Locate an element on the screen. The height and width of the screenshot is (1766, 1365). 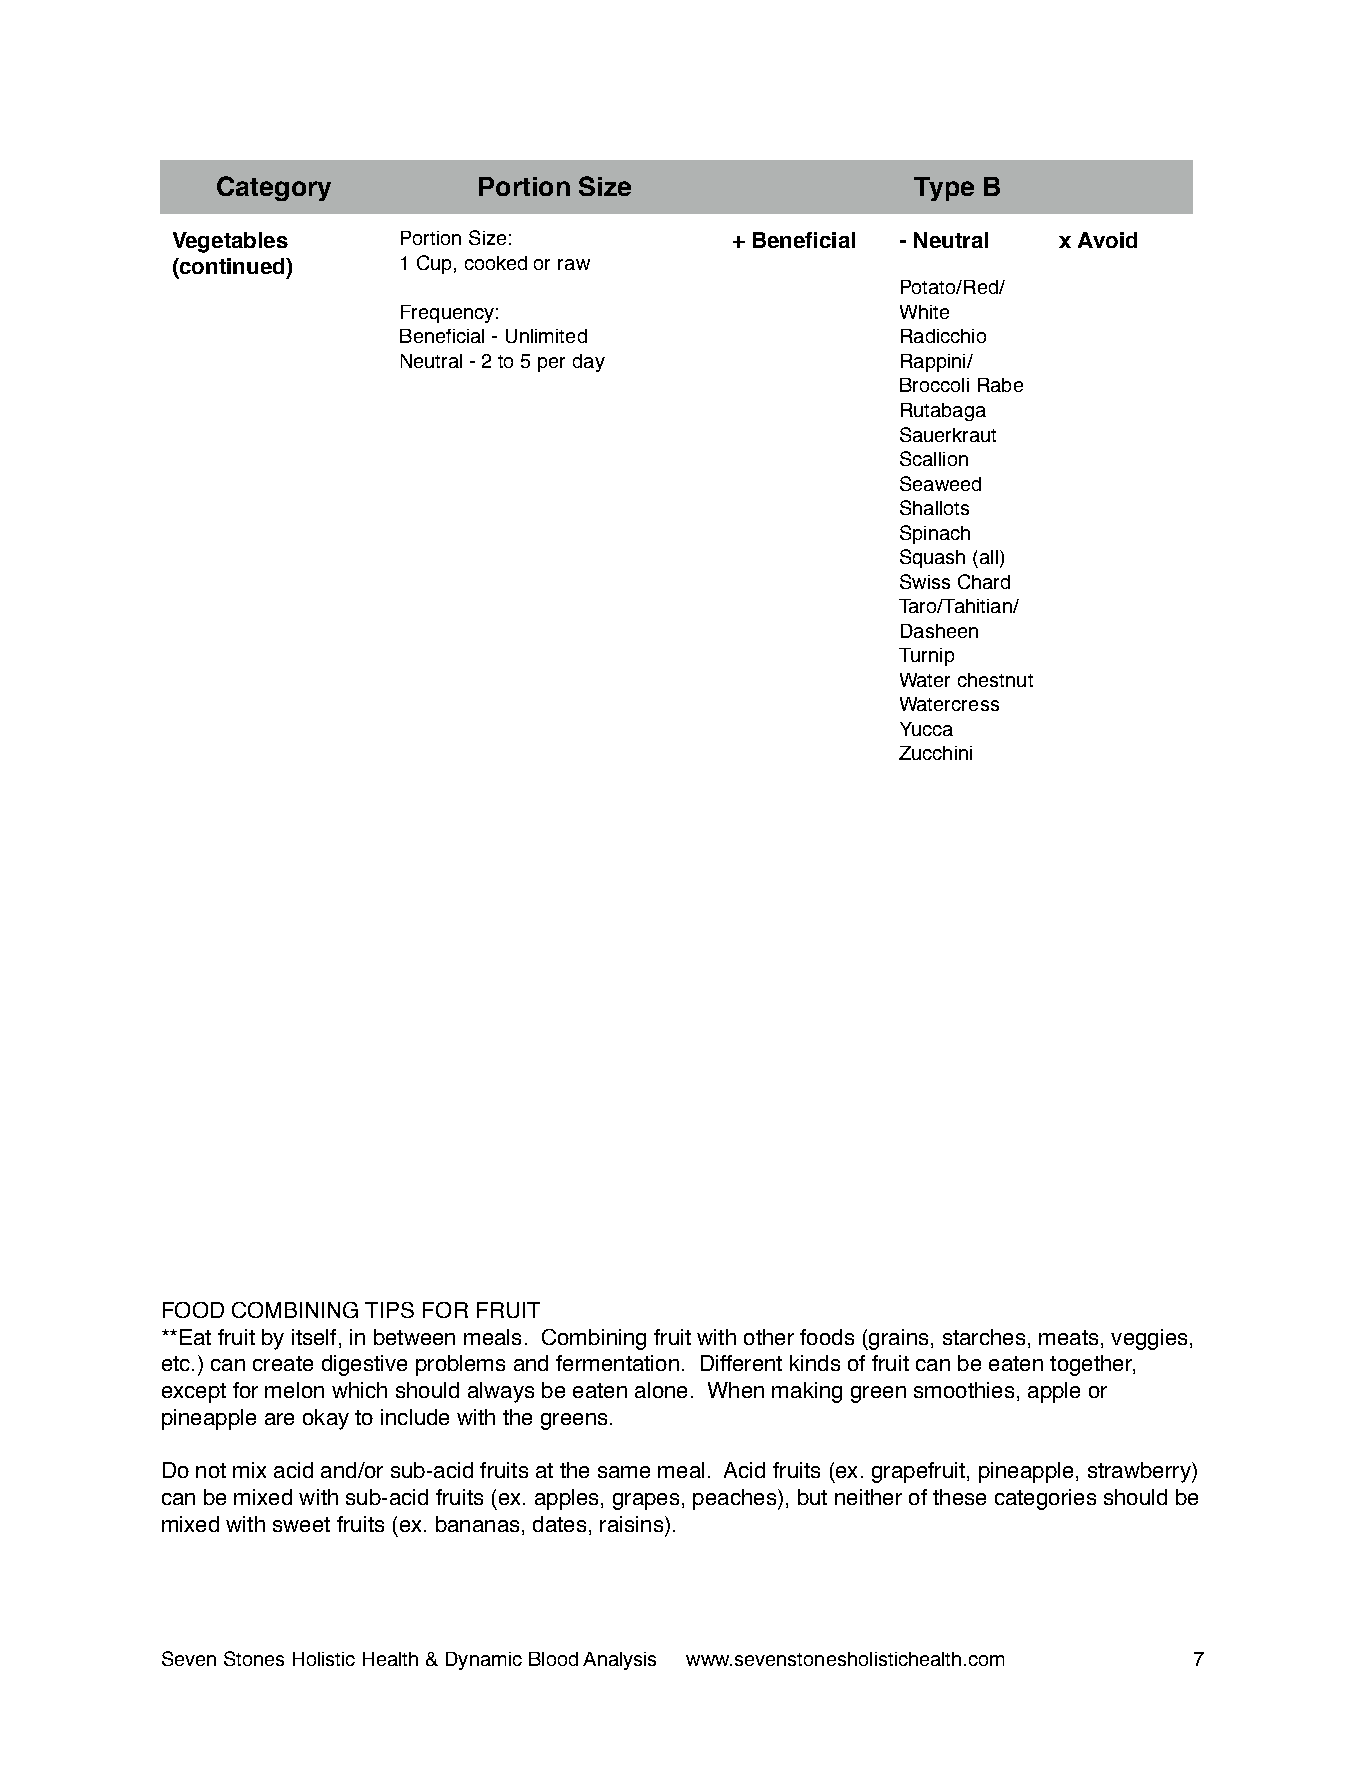
meats is located at coordinates (1068, 1337).
